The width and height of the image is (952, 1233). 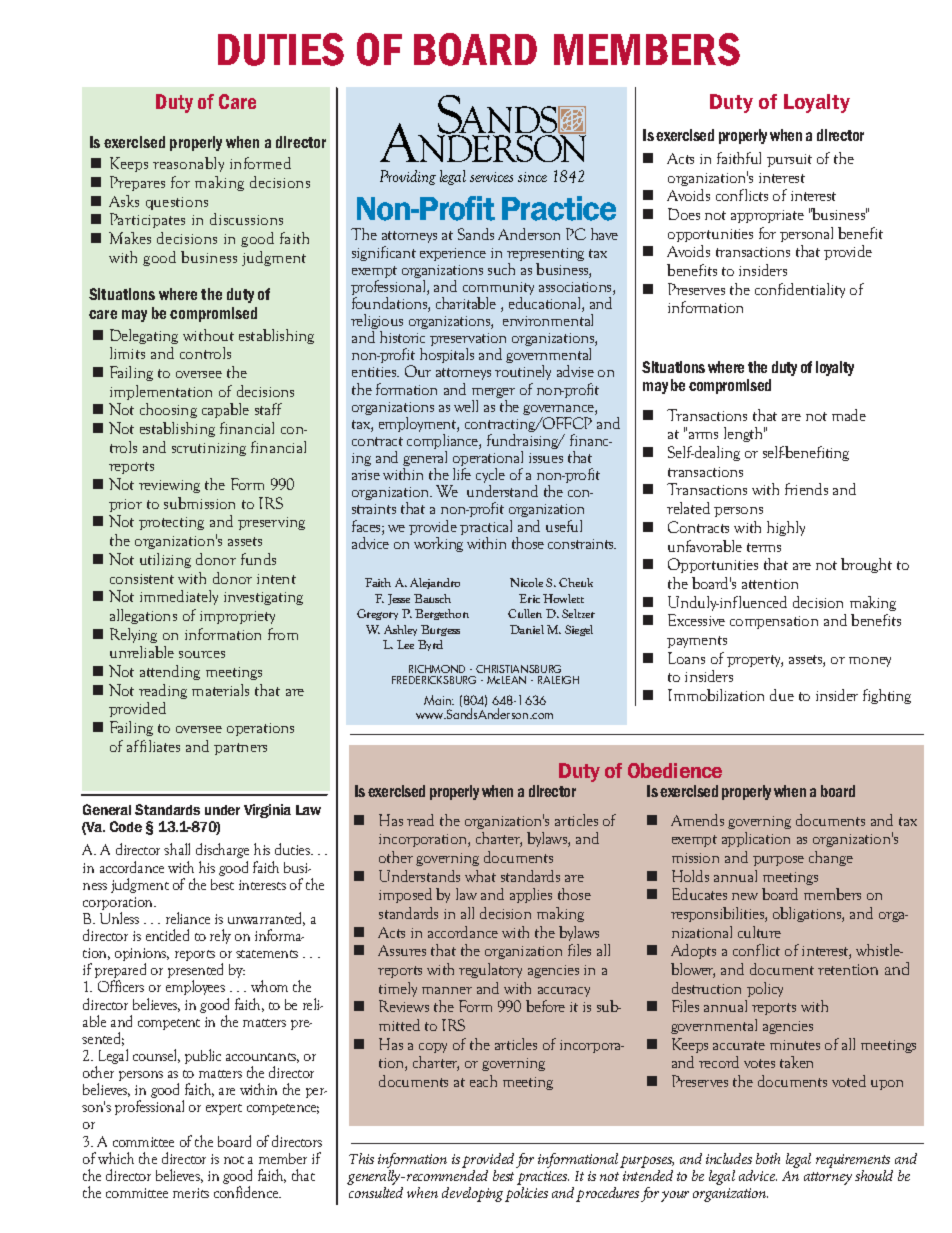 What do you see at coordinates (768, 1158) in the image?
I see `both` at bounding box center [768, 1158].
